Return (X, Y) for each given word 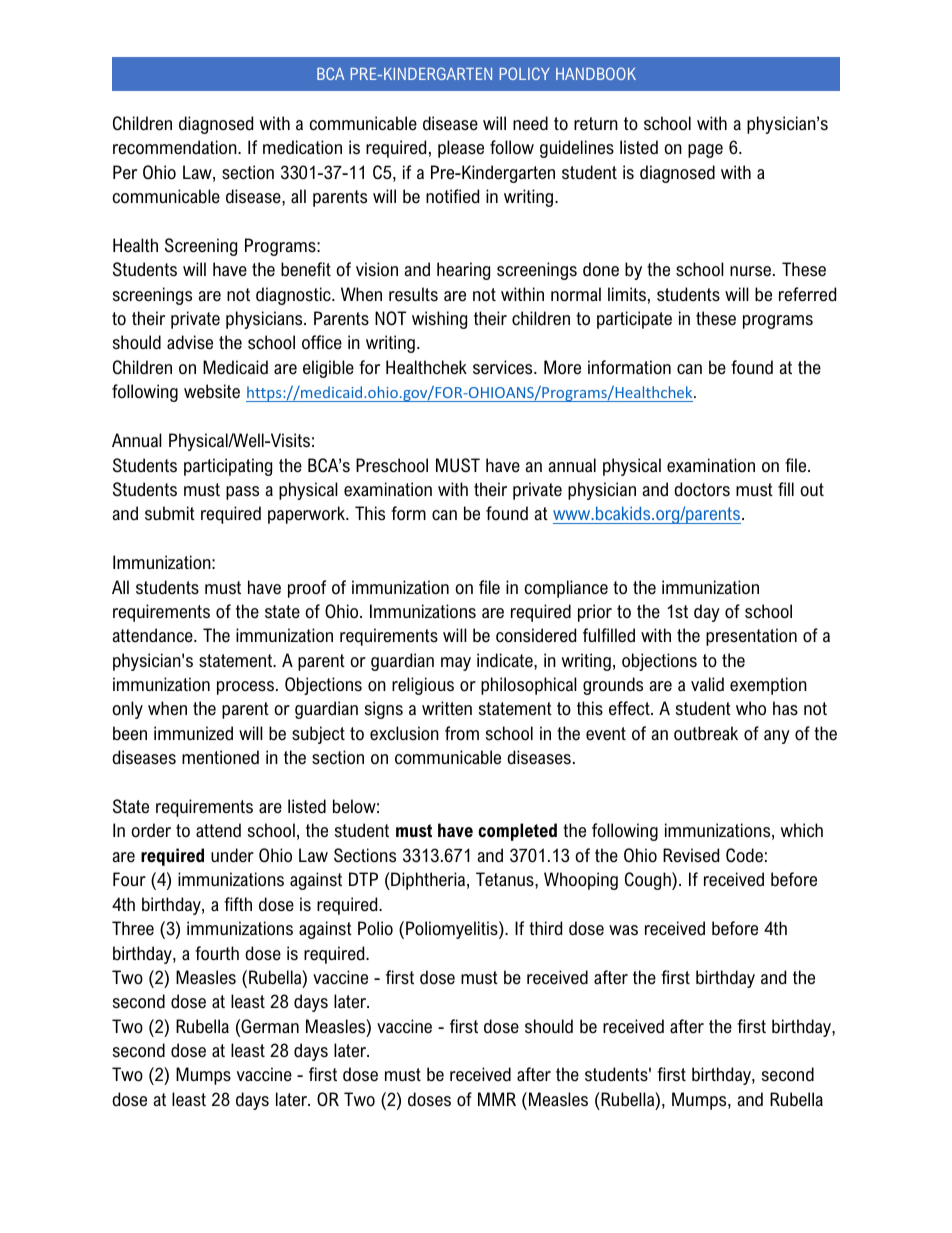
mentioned (220, 757)
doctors (702, 489)
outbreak (706, 733)
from (462, 733)
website (212, 391)
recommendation (176, 147)
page (705, 151)
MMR (497, 1099)
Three (133, 928)
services (504, 367)
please (461, 149)
